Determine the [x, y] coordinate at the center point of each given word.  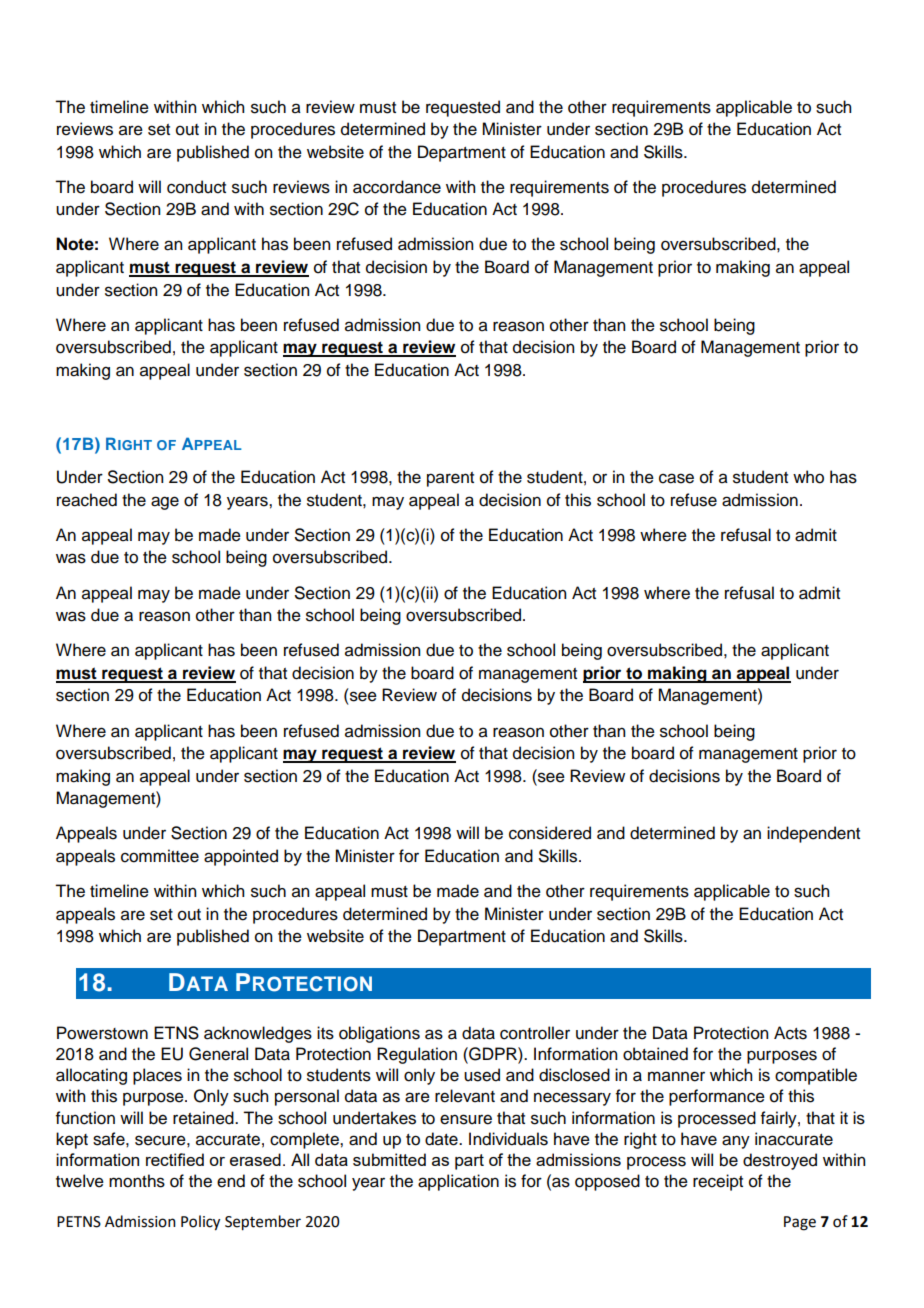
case [676, 478]
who [808, 477]
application [458, 1182]
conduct [196, 187]
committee [160, 856]
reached [87, 500]
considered [550, 833]
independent [813, 834]
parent [450, 479]
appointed [241, 857]
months [137, 1181]
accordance [397, 187]
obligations [379, 1034]
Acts [790, 1033]
